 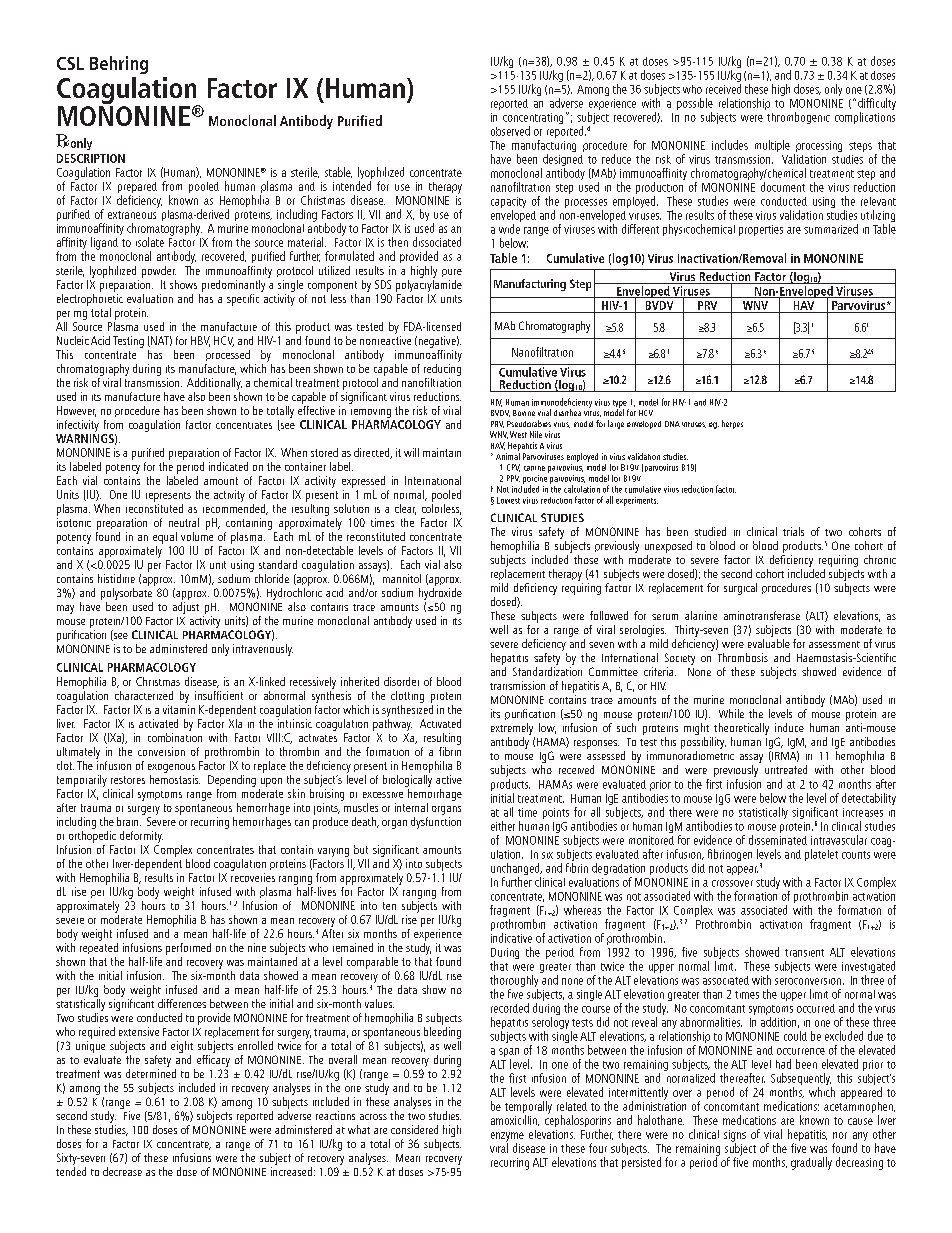 I want to click on CSL, so click(x=70, y=63).
